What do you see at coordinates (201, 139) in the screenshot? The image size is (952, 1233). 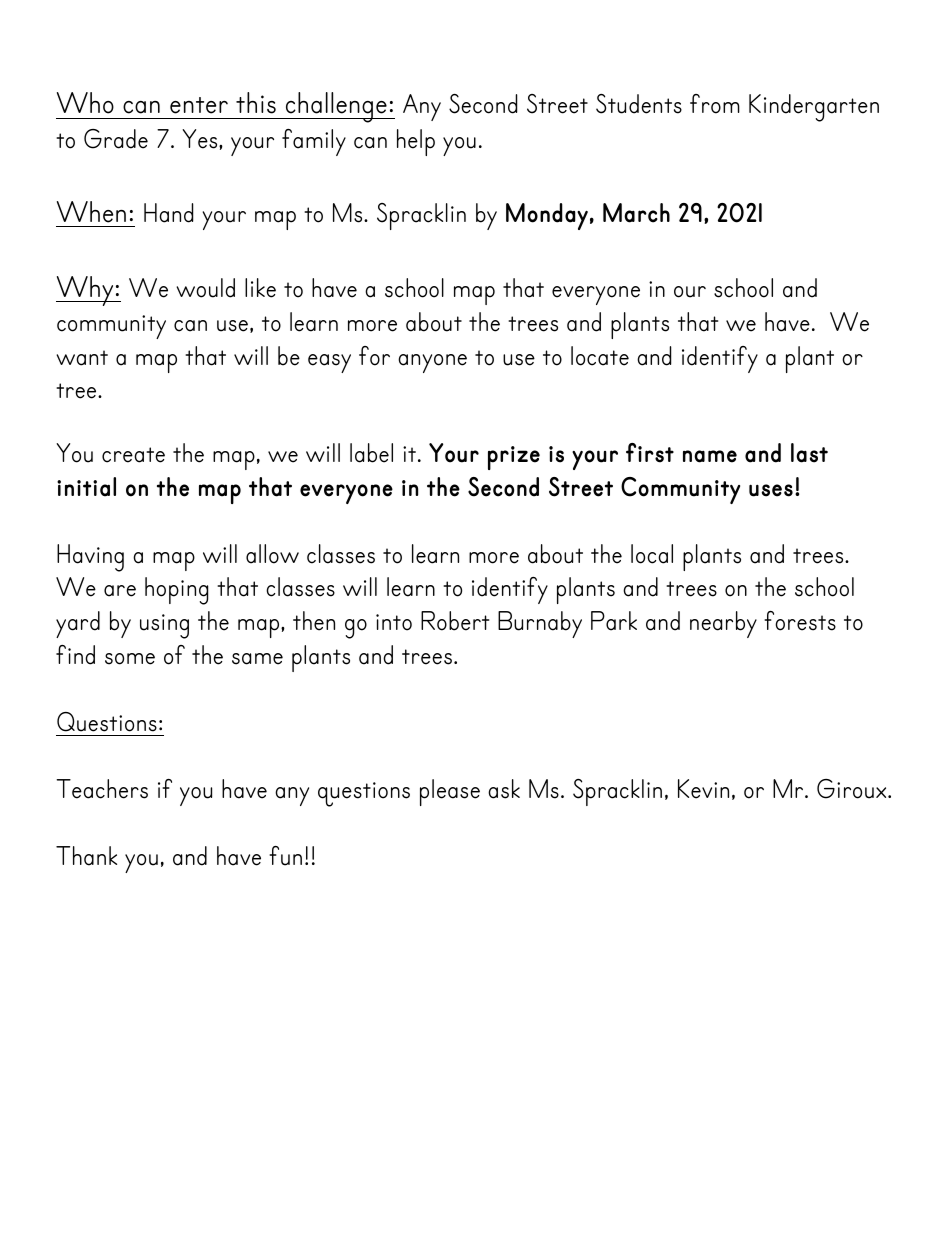 I see `Yes` at bounding box center [201, 139].
